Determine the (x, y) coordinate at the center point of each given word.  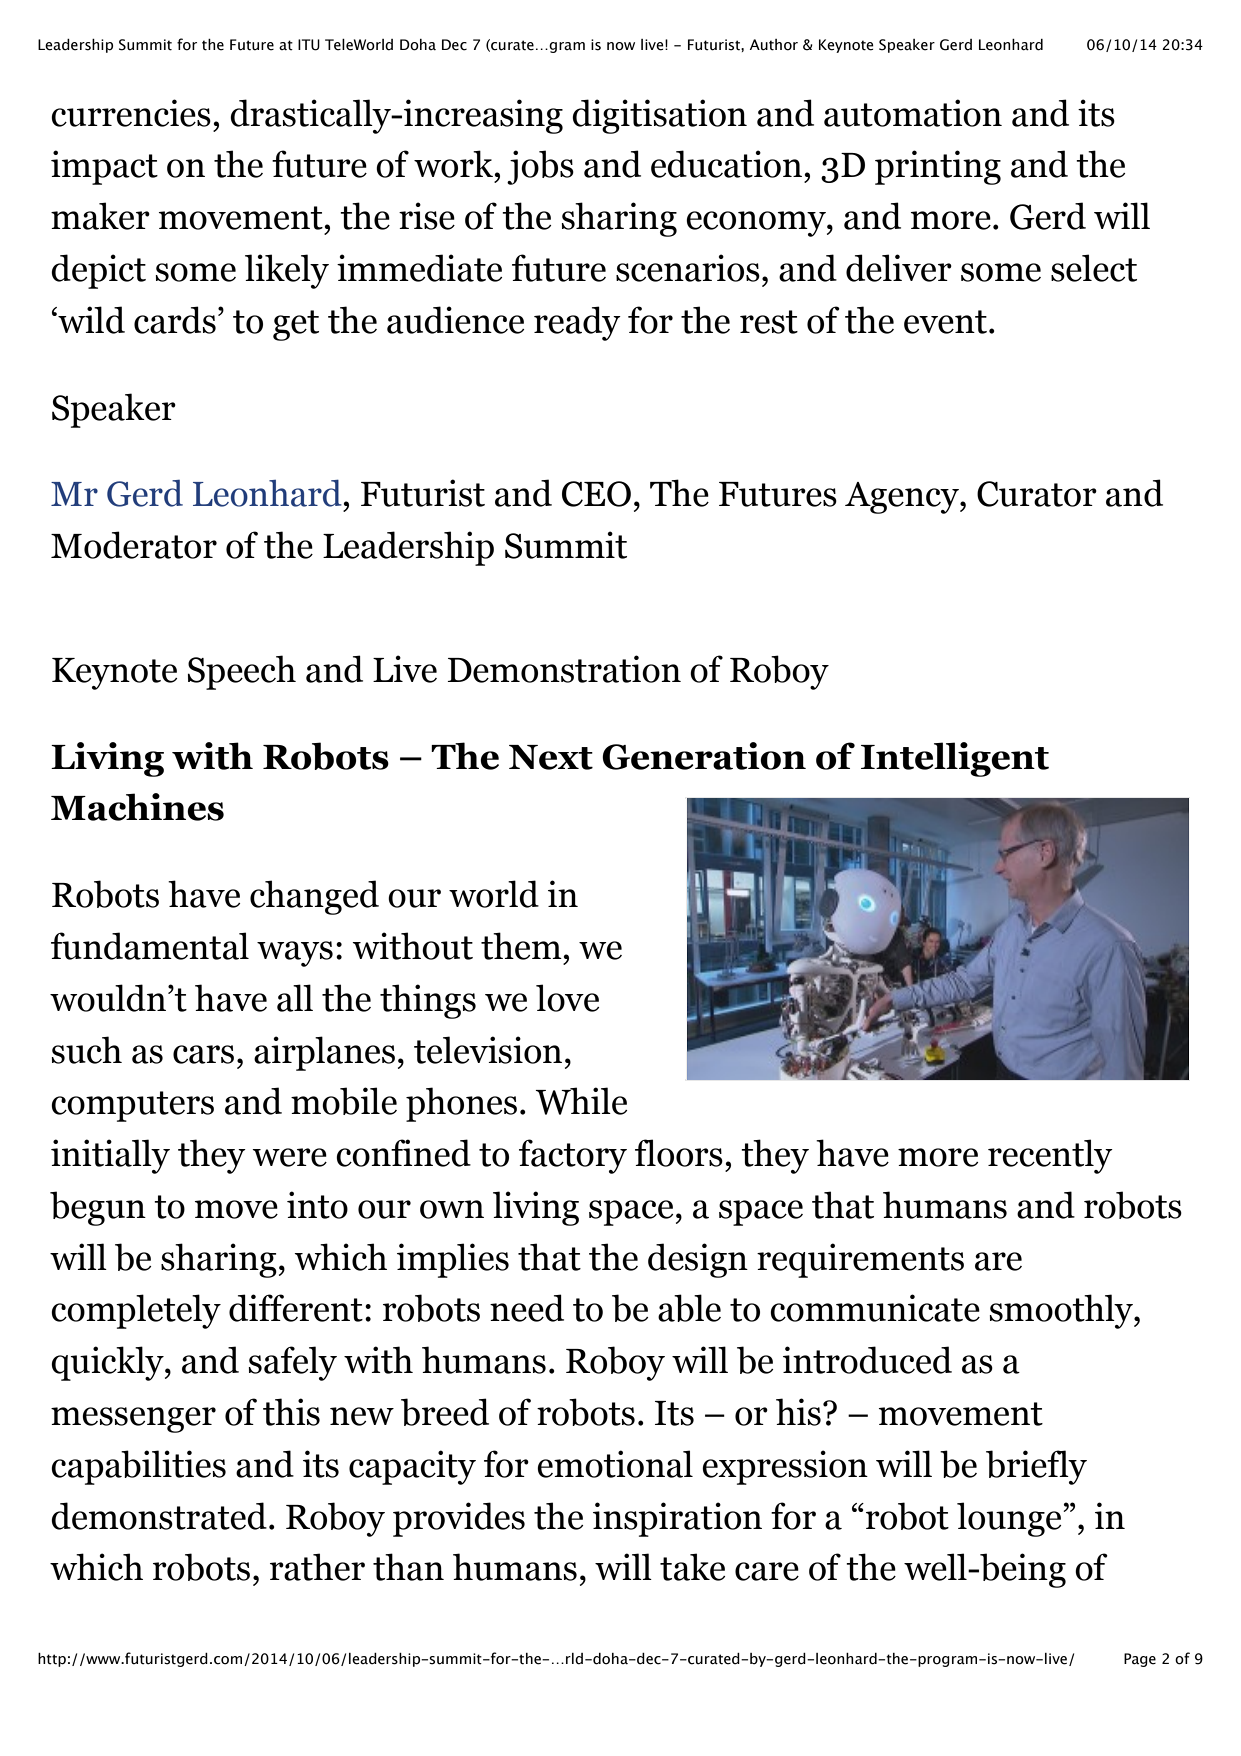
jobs (540, 167)
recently (1050, 1156)
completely (136, 1311)
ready (577, 323)
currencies (131, 113)
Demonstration (564, 669)
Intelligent (955, 759)
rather (317, 1567)
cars (203, 1054)
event (945, 322)
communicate (875, 1308)
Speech (242, 672)
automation (913, 113)
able (689, 1308)
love (567, 998)
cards (175, 320)
